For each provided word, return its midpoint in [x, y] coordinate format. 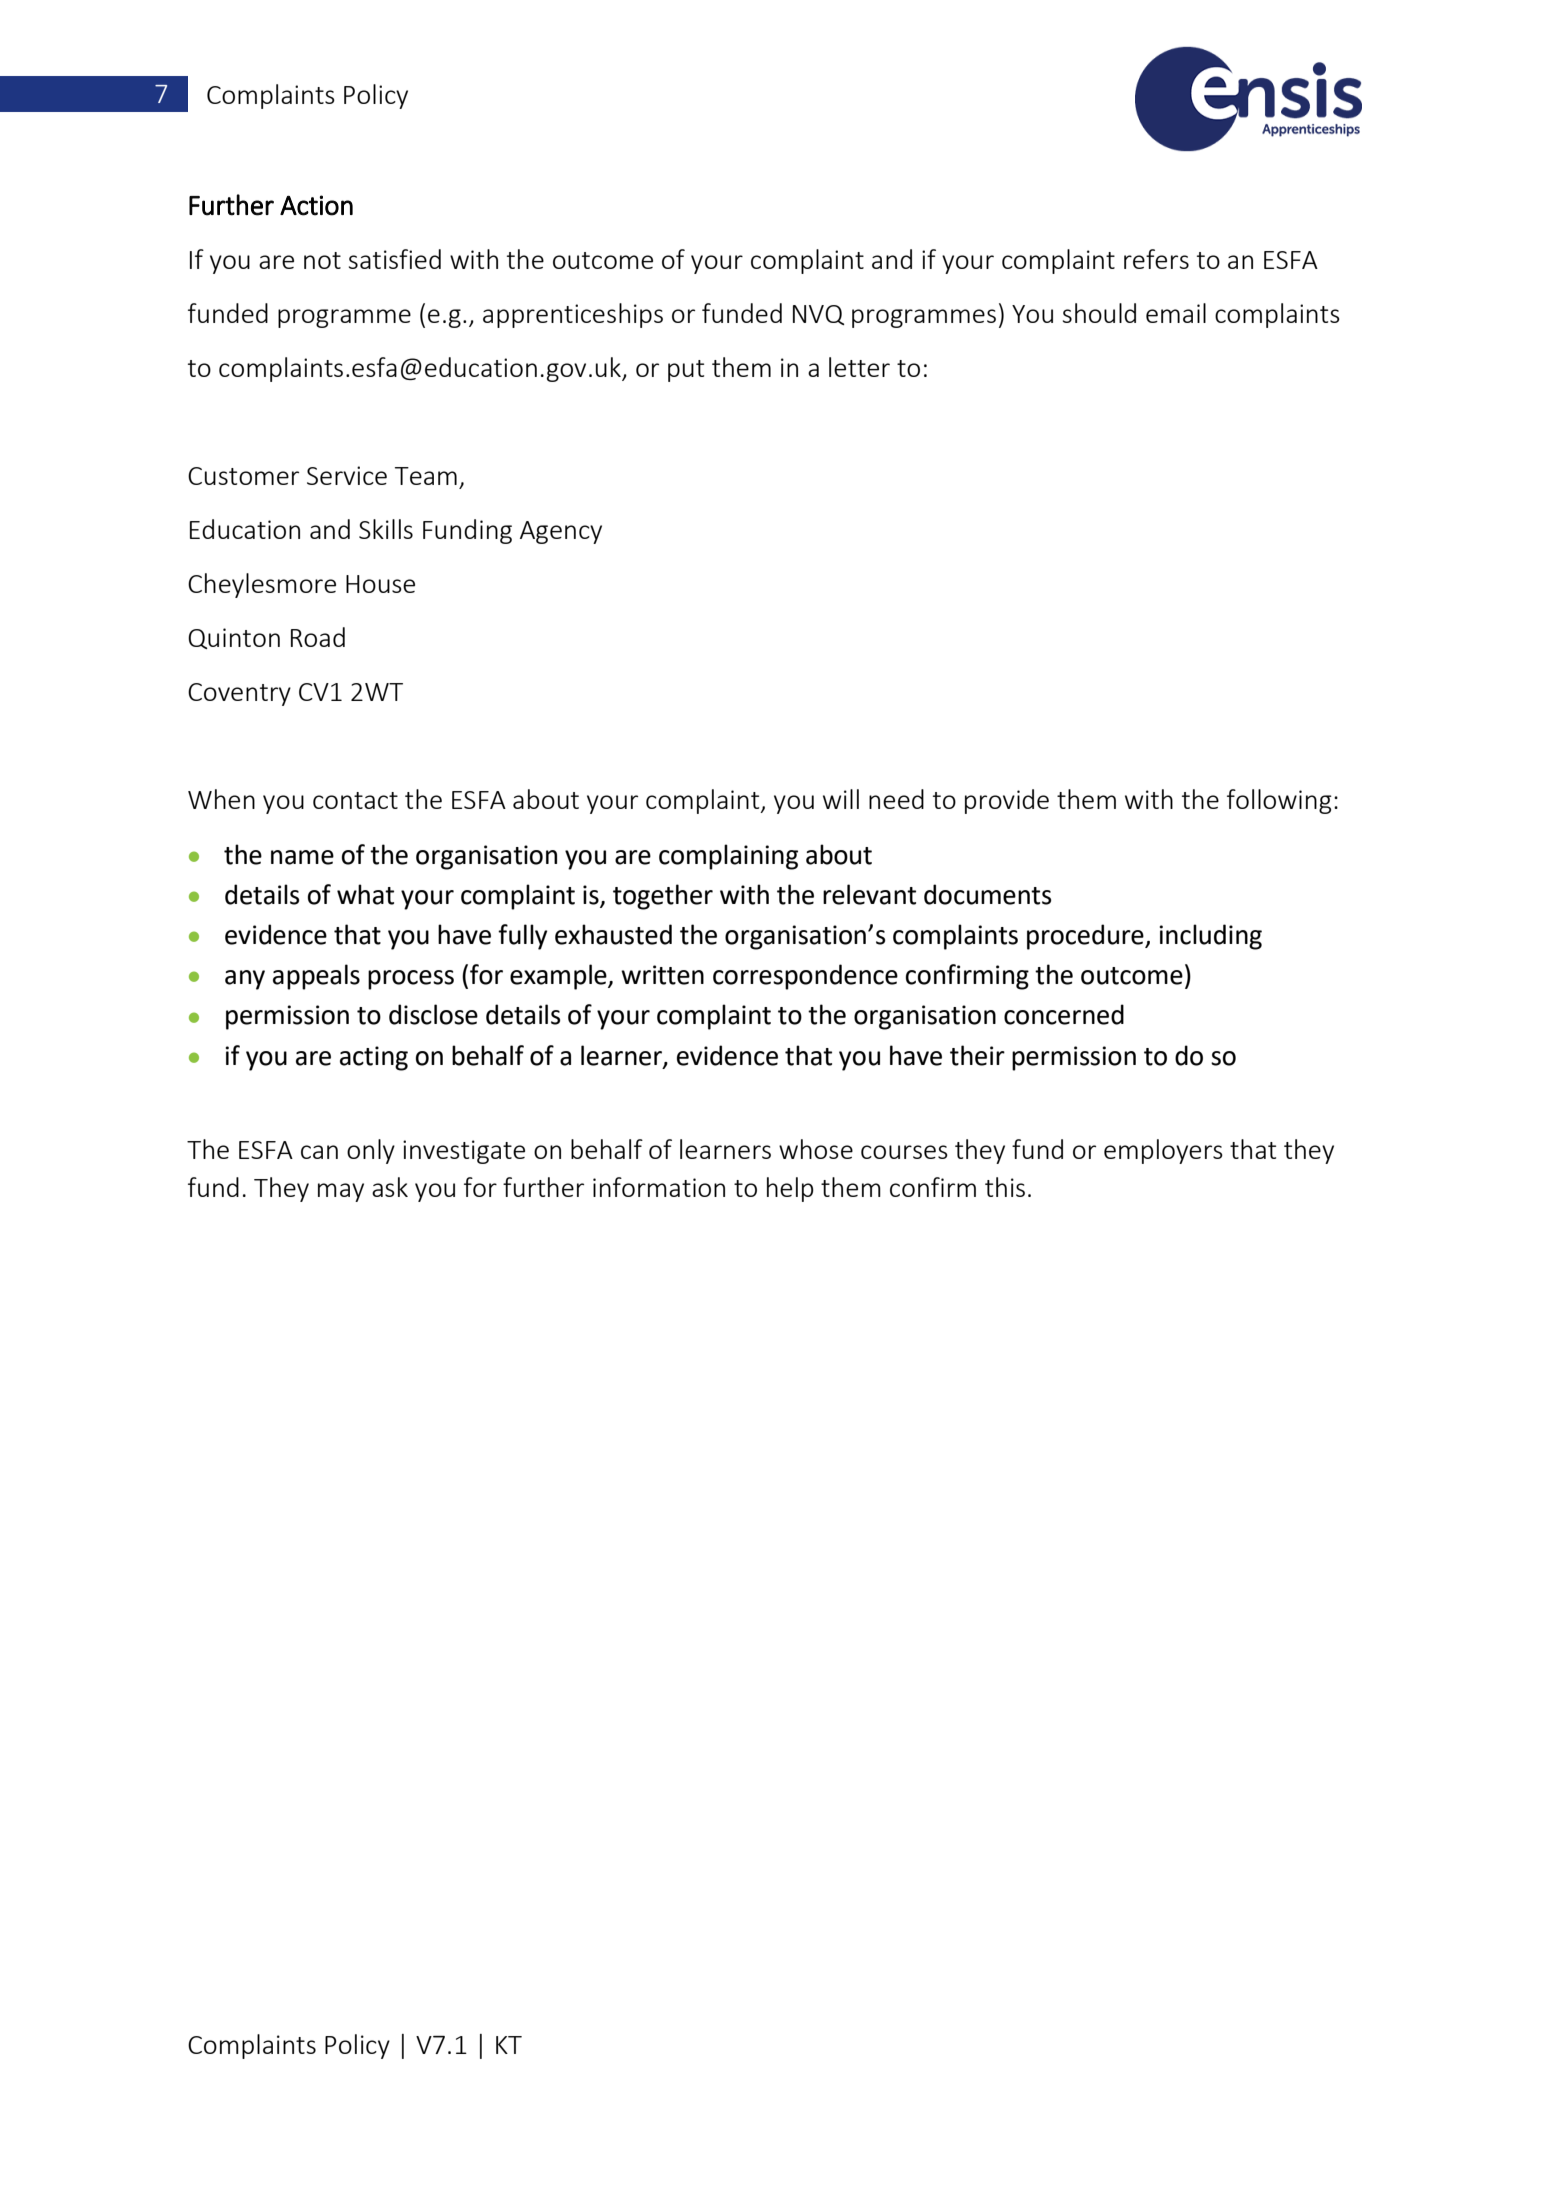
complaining [728, 857]
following [1279, 801]
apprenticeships [573, 315]
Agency [561, 532]
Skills [386, 529]
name [302, 857]
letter [859, 367]
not [322, 260]
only [371, 1151]
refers [1156, 259]
